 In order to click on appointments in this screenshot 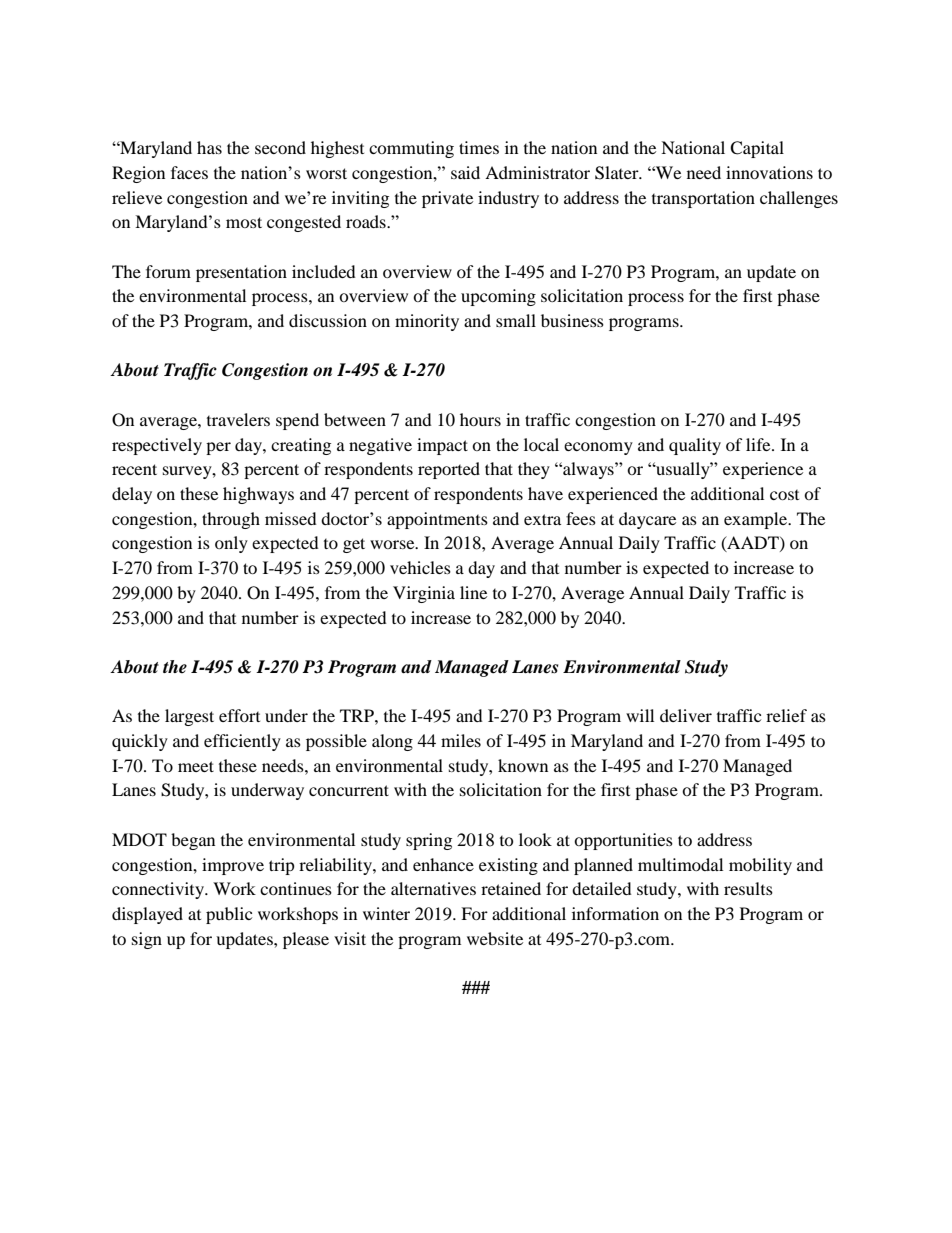, I will do `click(437, 520)`.
